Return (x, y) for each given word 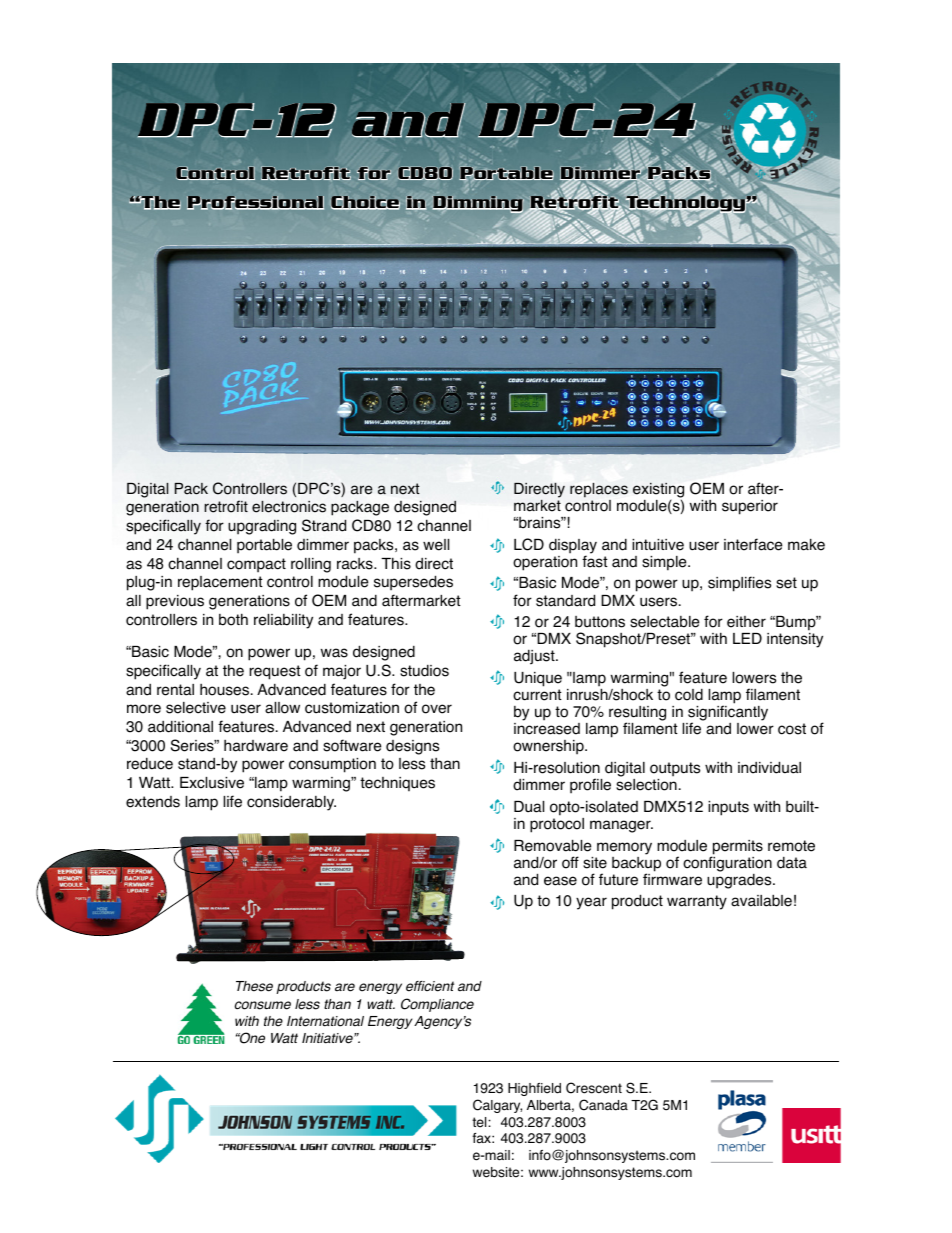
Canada (603, 1105)
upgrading (262, 527)
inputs (728, 808)
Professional (255, 203)
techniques (397, 784)
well (436, 545)
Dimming (478, 205)
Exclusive (212, 783)
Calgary (497, 1106)
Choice (365, 203)
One (251, 1038)
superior (750, 507)
